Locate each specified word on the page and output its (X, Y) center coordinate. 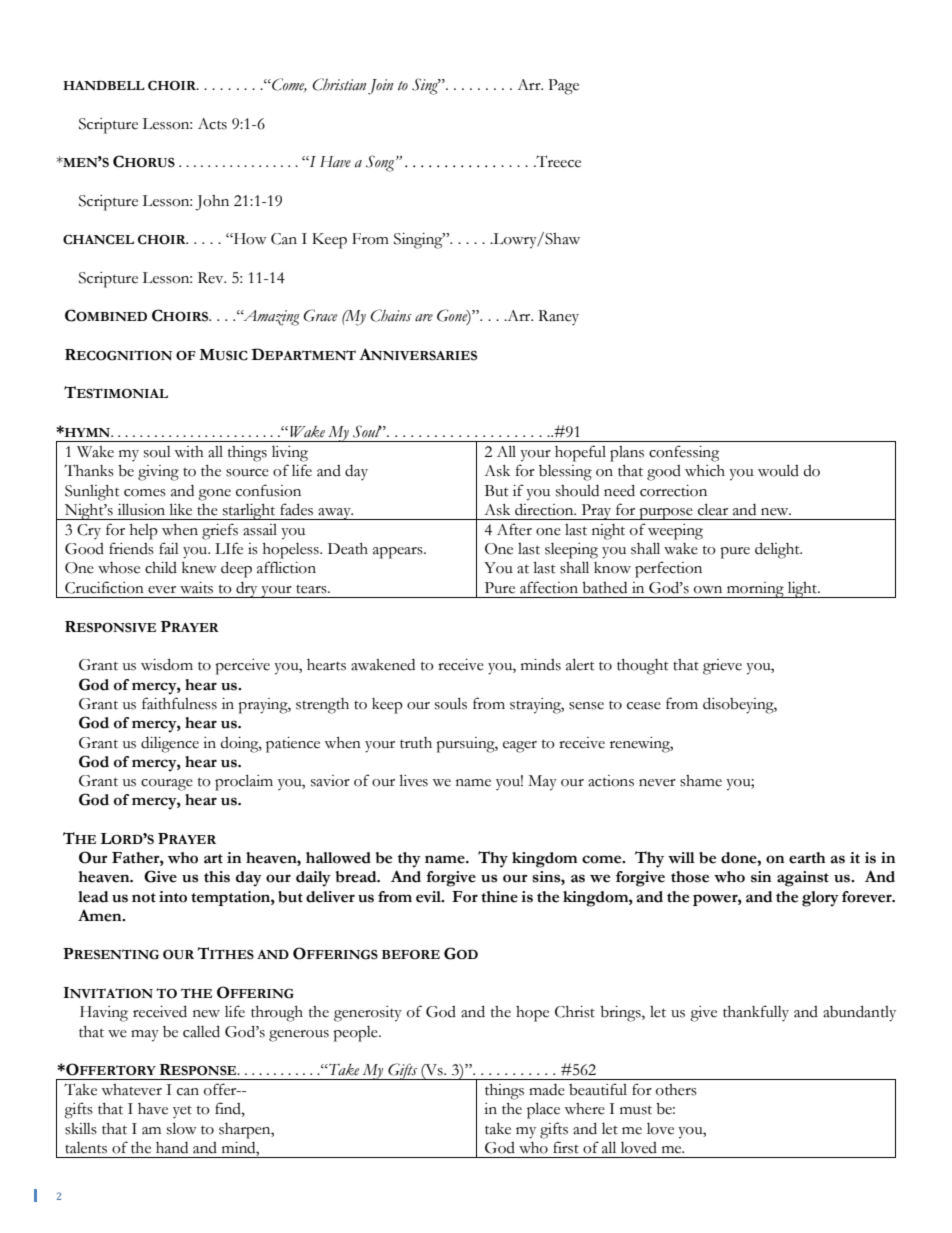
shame (701, 781)
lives (414, 780)
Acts (212, 124)
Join (380, 87)
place (543, 1110)
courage (167, 785)
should (577, 491)
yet (182, 1112)
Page (563, 87)
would (778, 470)
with (189, 452)
